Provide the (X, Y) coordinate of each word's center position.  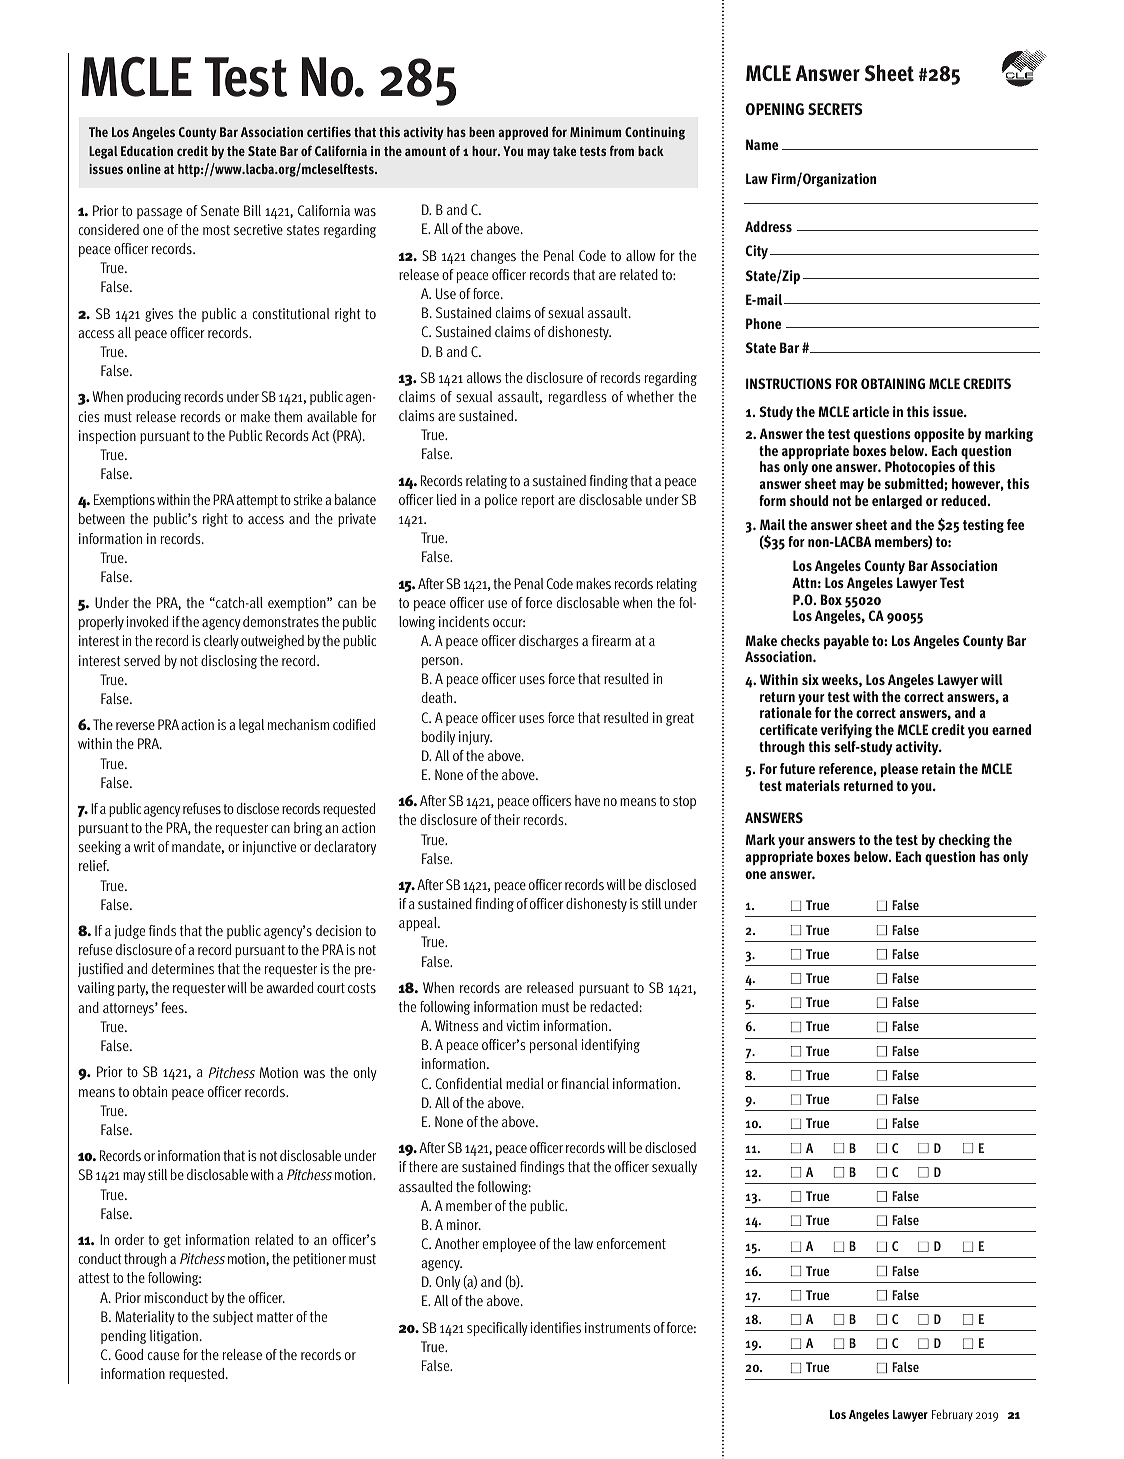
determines (183, 968)
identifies (555, 1327)
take (564, 151)
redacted (615, 1006)
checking (964, 841)
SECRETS (835, 109)
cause (163, 1356)
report (538, 501)
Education (147, 151)
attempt (257, 501)
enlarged (897, 502)
